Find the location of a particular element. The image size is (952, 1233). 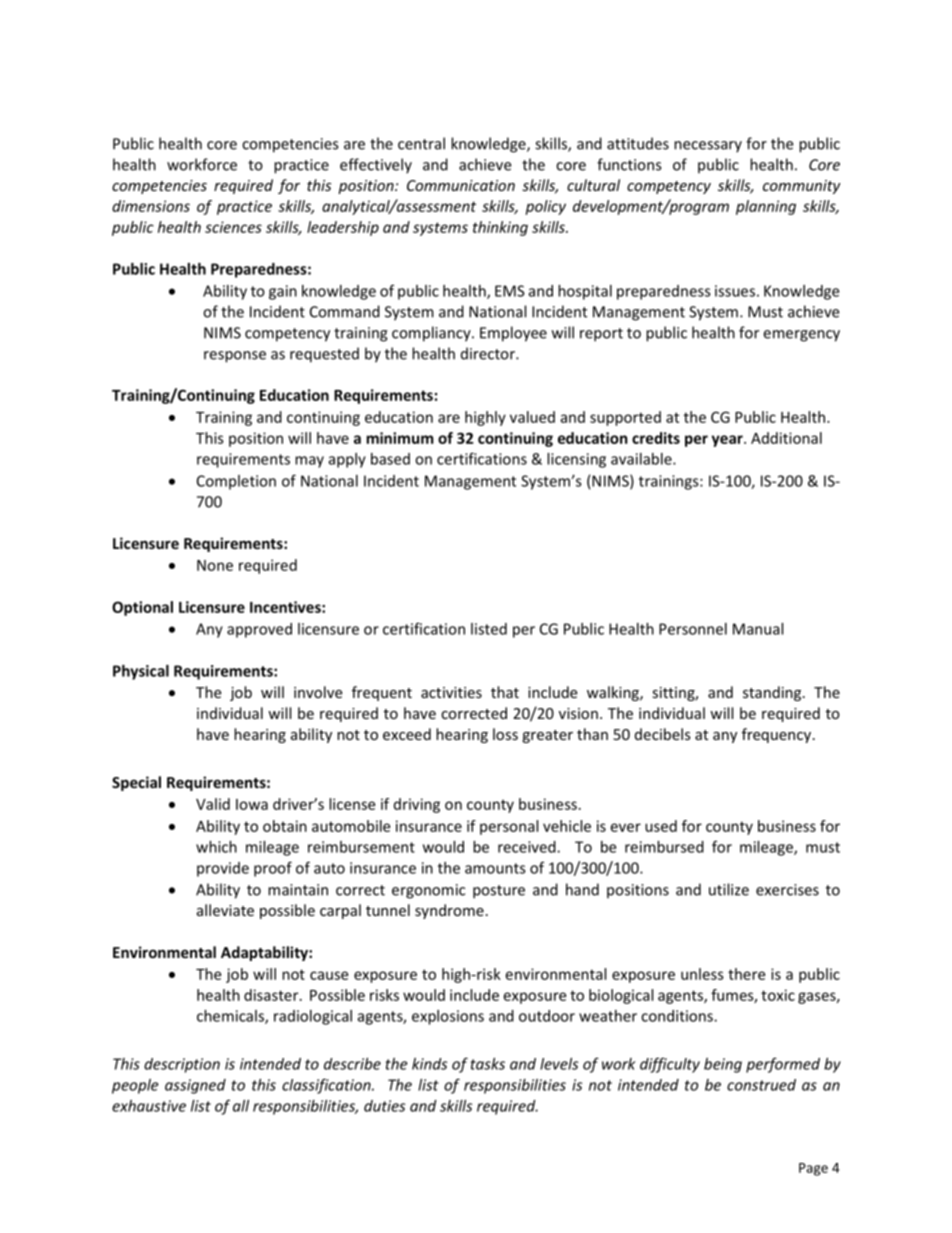

response is located at coordinates (235, 357).
